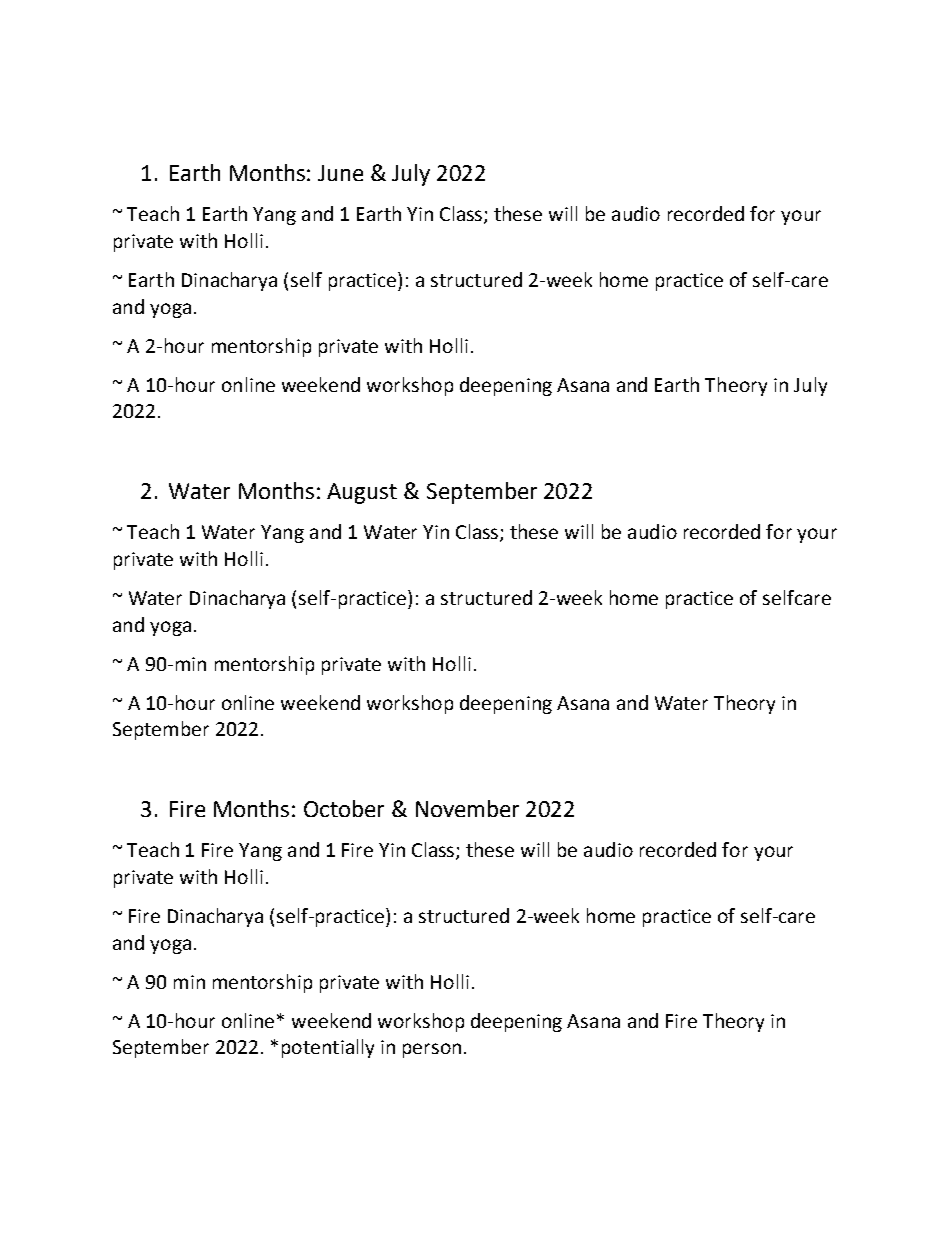  I want to click on October, so click(344, 808).
